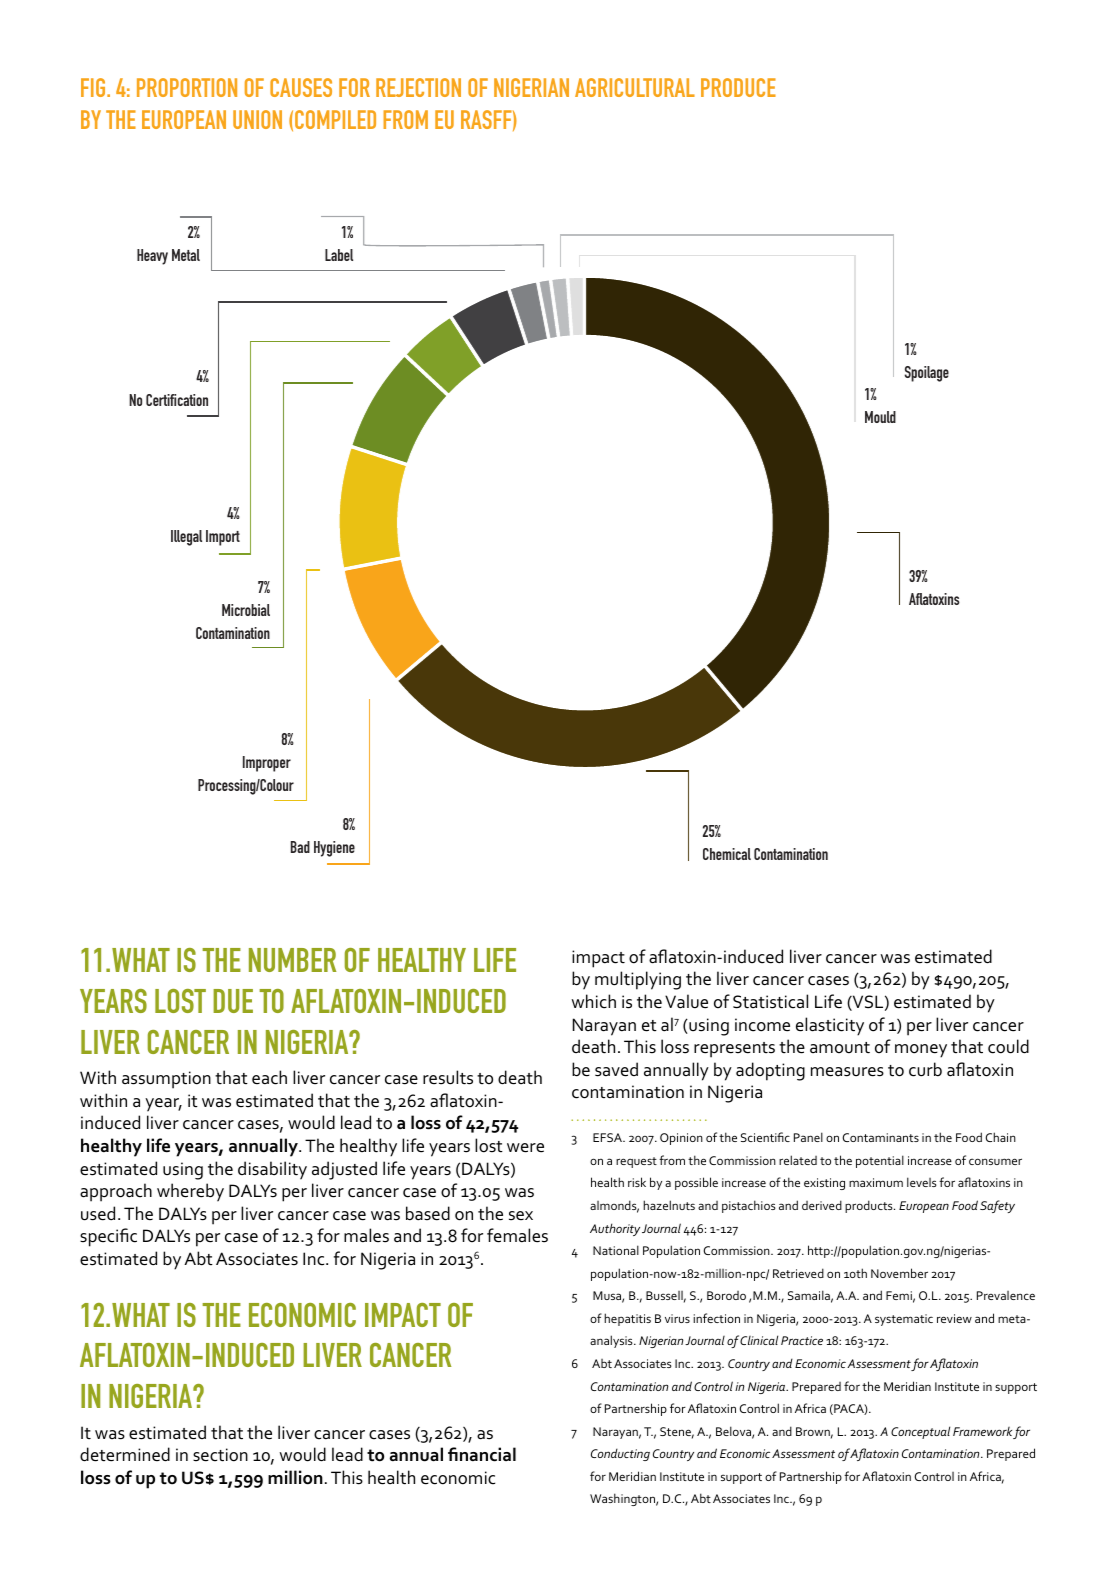 The image size is (1120, 1584). I want to click on UNION, so click(257, 119).
